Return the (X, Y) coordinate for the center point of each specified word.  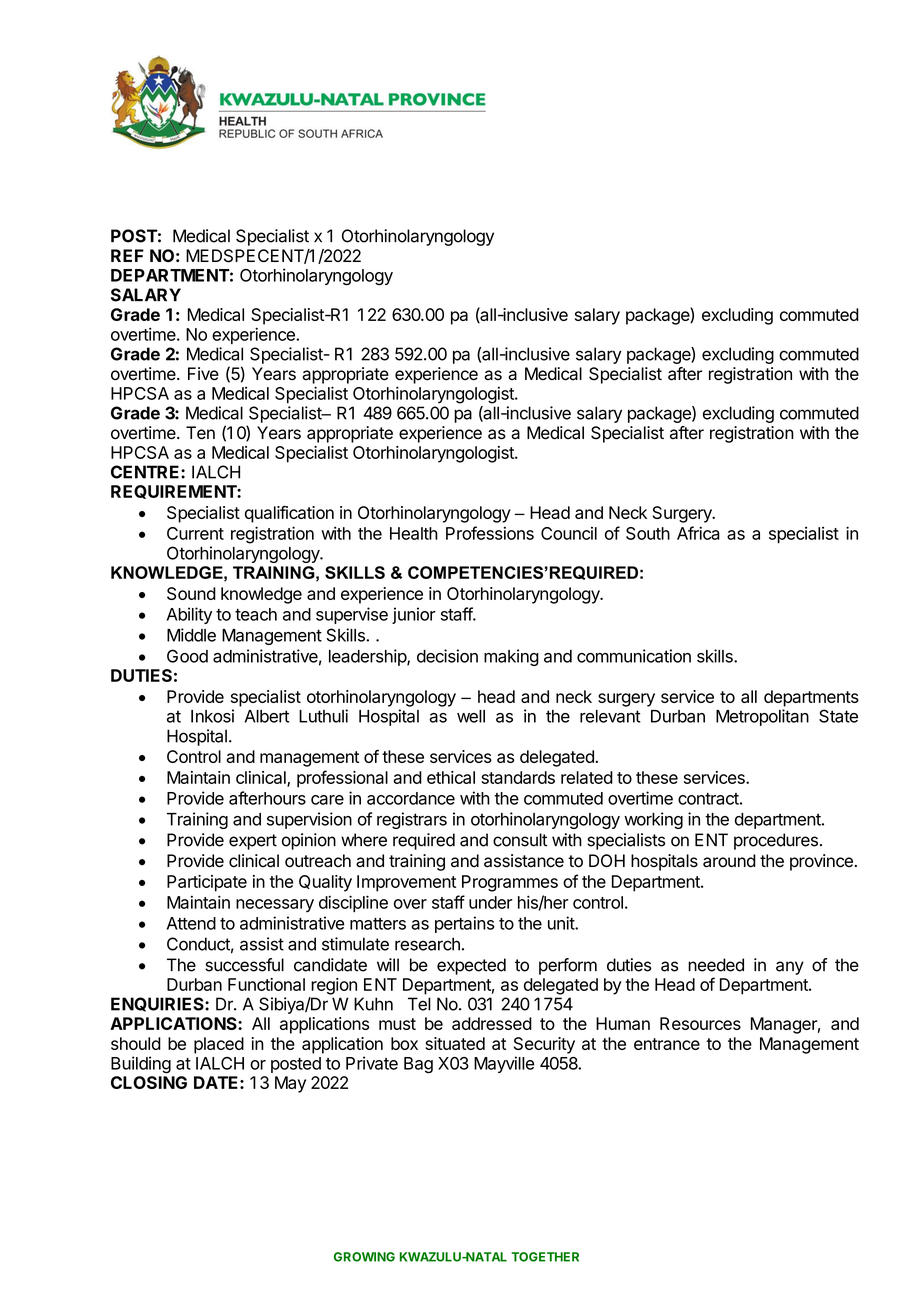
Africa (698, 533)
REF (127, 255)
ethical (451, 777)
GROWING (364, 1257)
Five (203, 374)
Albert (267, 716)
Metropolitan (762, 717)
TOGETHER (545, 1257)
